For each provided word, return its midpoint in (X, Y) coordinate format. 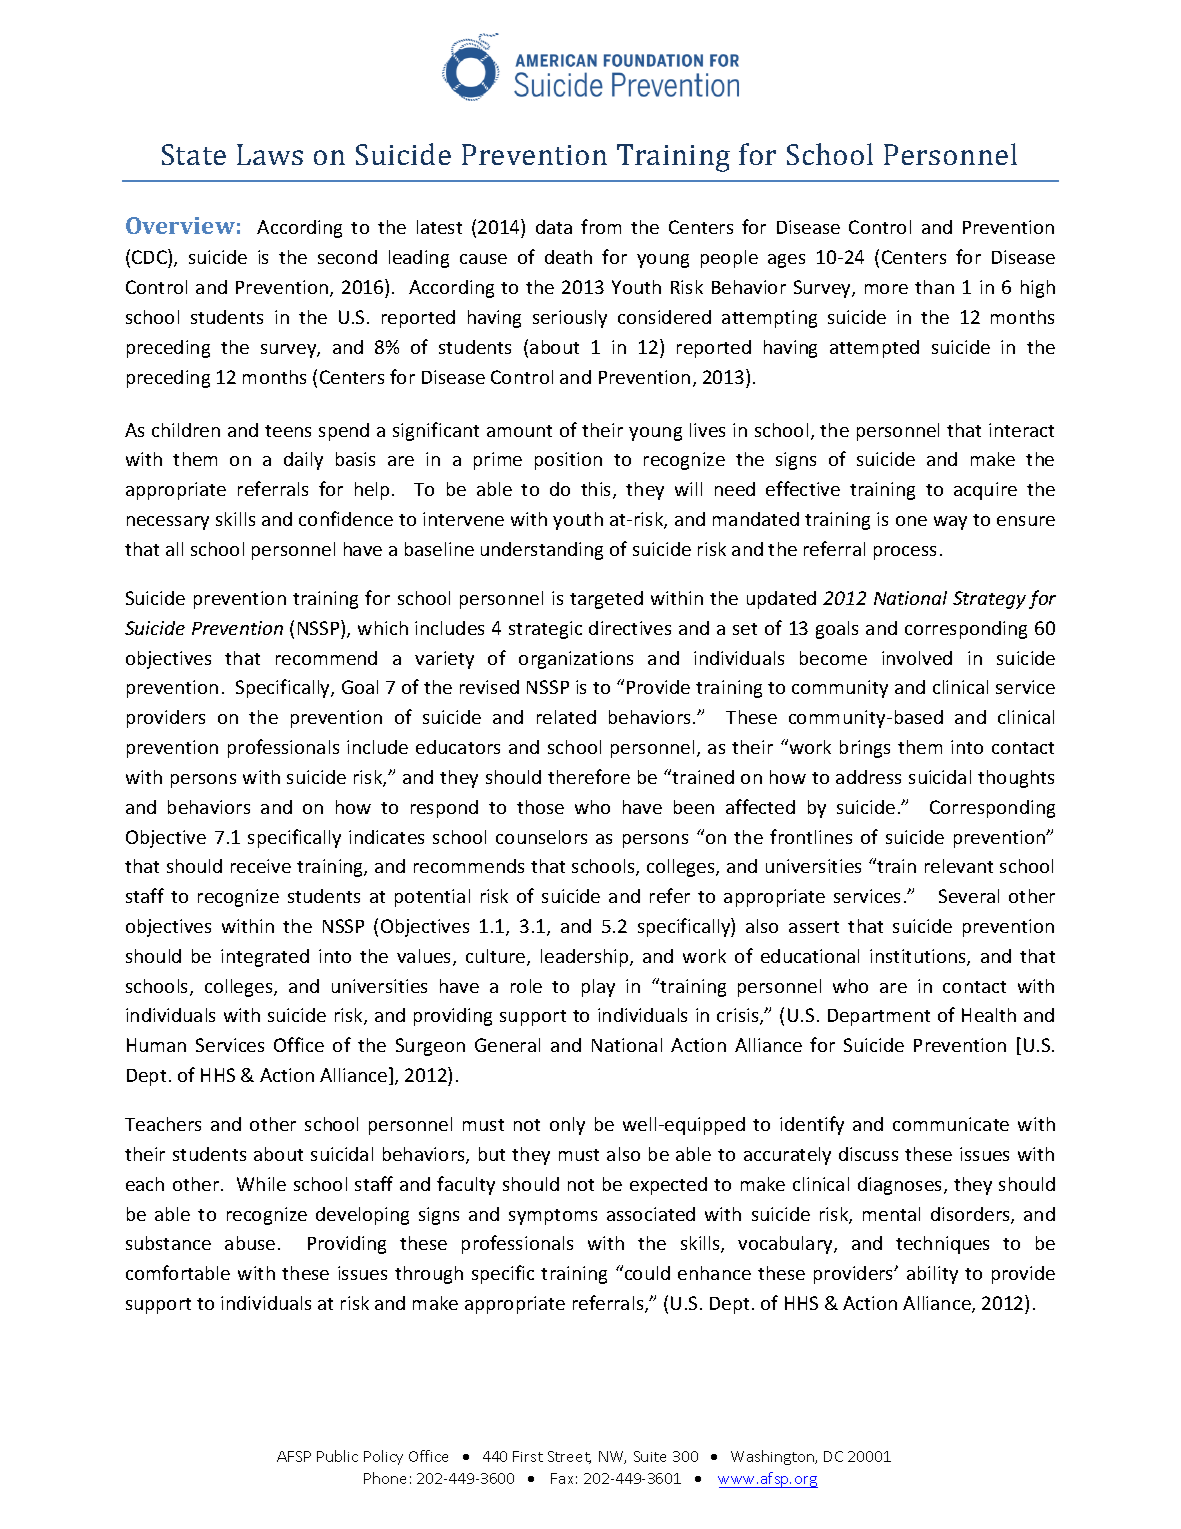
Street (569, 1457)
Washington (774, 1457)
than (934, 287)
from (601, 226)
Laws (270, 154)
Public (337, 1456)
